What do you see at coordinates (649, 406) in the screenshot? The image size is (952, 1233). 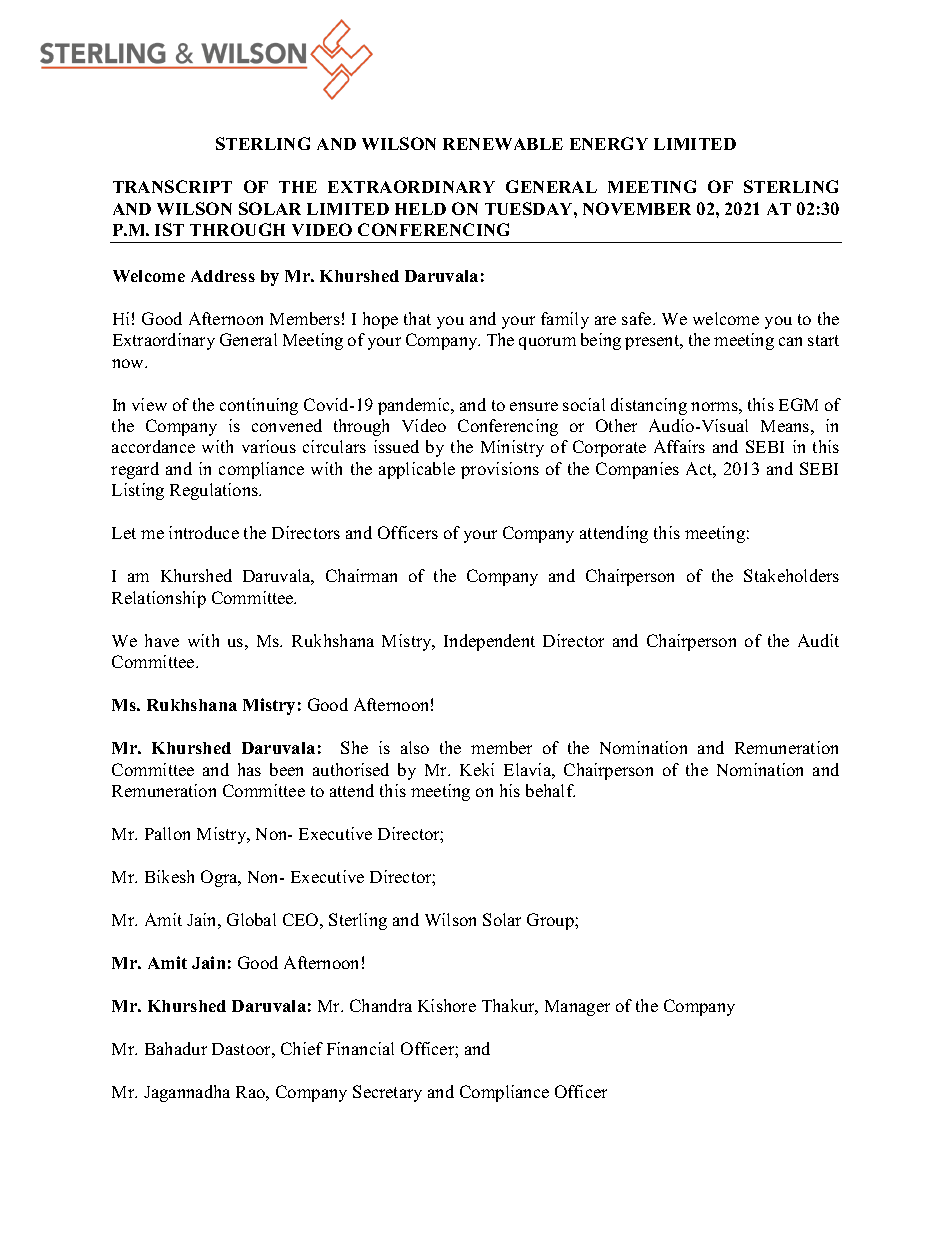 I see `distancing` at bounding box center [649, 406].
